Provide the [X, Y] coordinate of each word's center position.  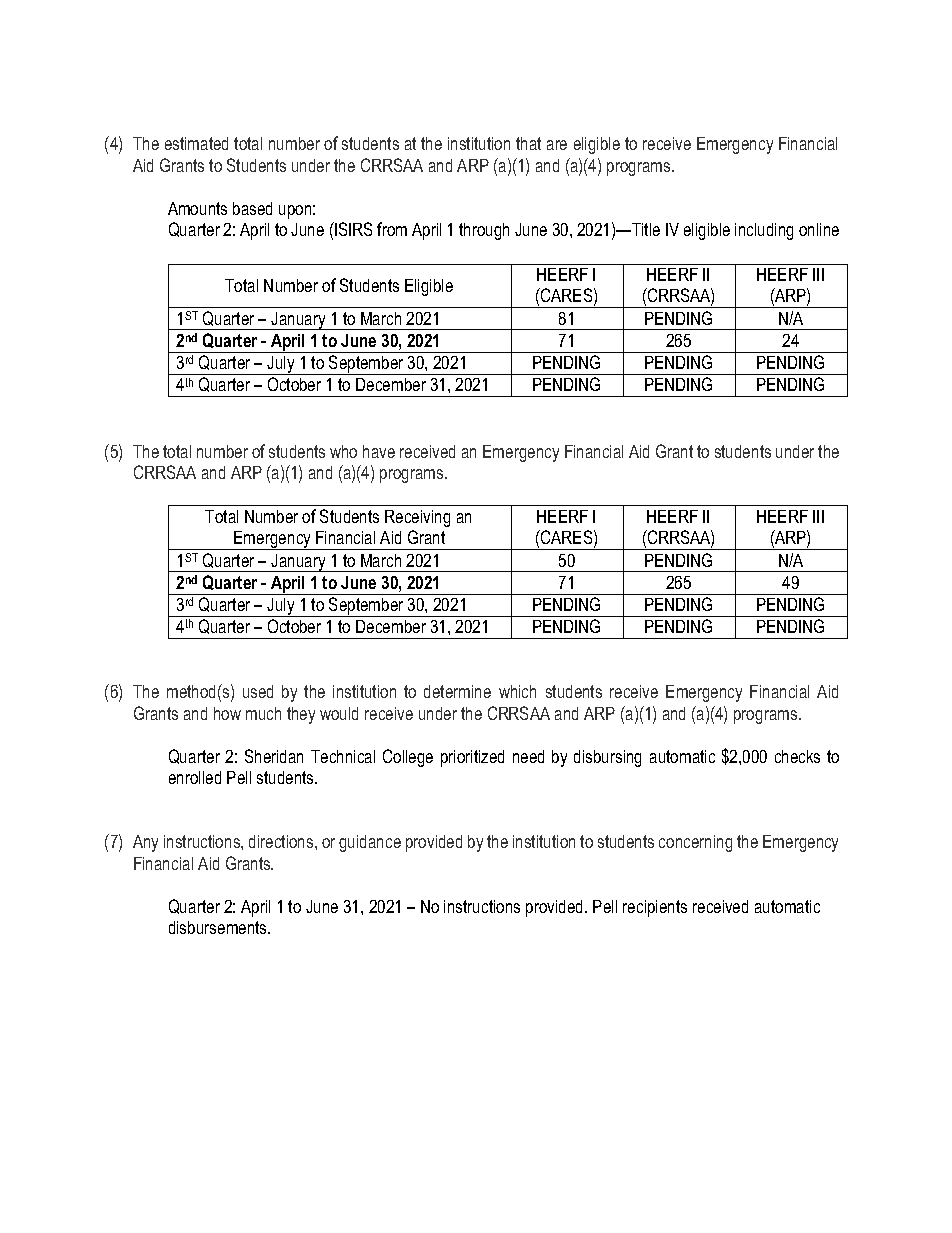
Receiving [417, 518]
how [227, 713]
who [343, 451]
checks [797, 756]
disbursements [219, 927]
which [517, 691]
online [819, 229]
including [764, 231]
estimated [196, 143]
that [528, 143]
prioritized [472, 758]
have [379, 451]
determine [457, 691]
